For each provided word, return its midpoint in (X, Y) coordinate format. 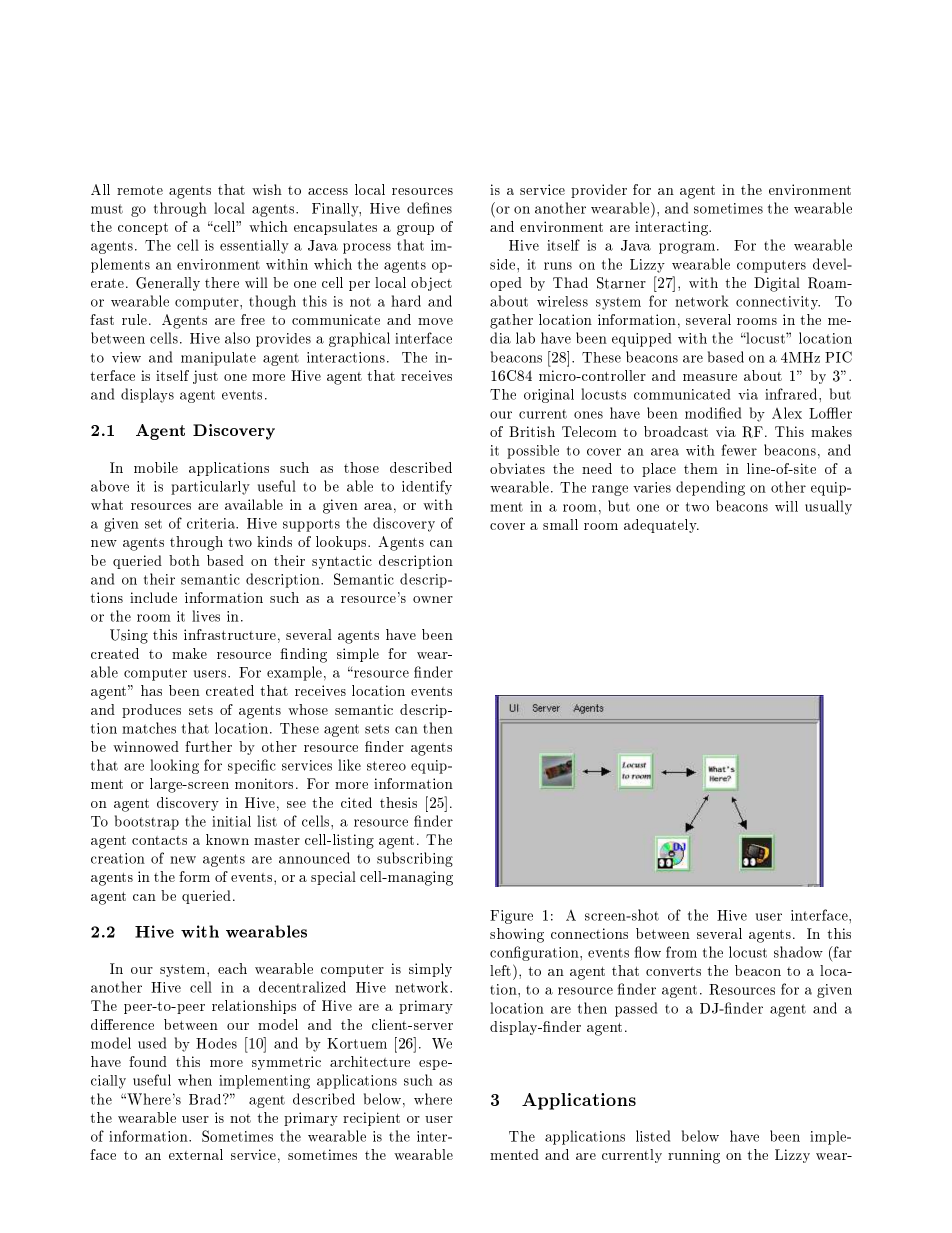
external (196, 1154)
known (227, 839)
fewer (739, 450)
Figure (511, 917)
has (151, 690)
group (415, 230)
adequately (661, 526)
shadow (798, 952)
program (688, 248)
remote (140, 190)
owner (433, 599)
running (694, 1156)
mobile (156, 467)
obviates (517, 468)
